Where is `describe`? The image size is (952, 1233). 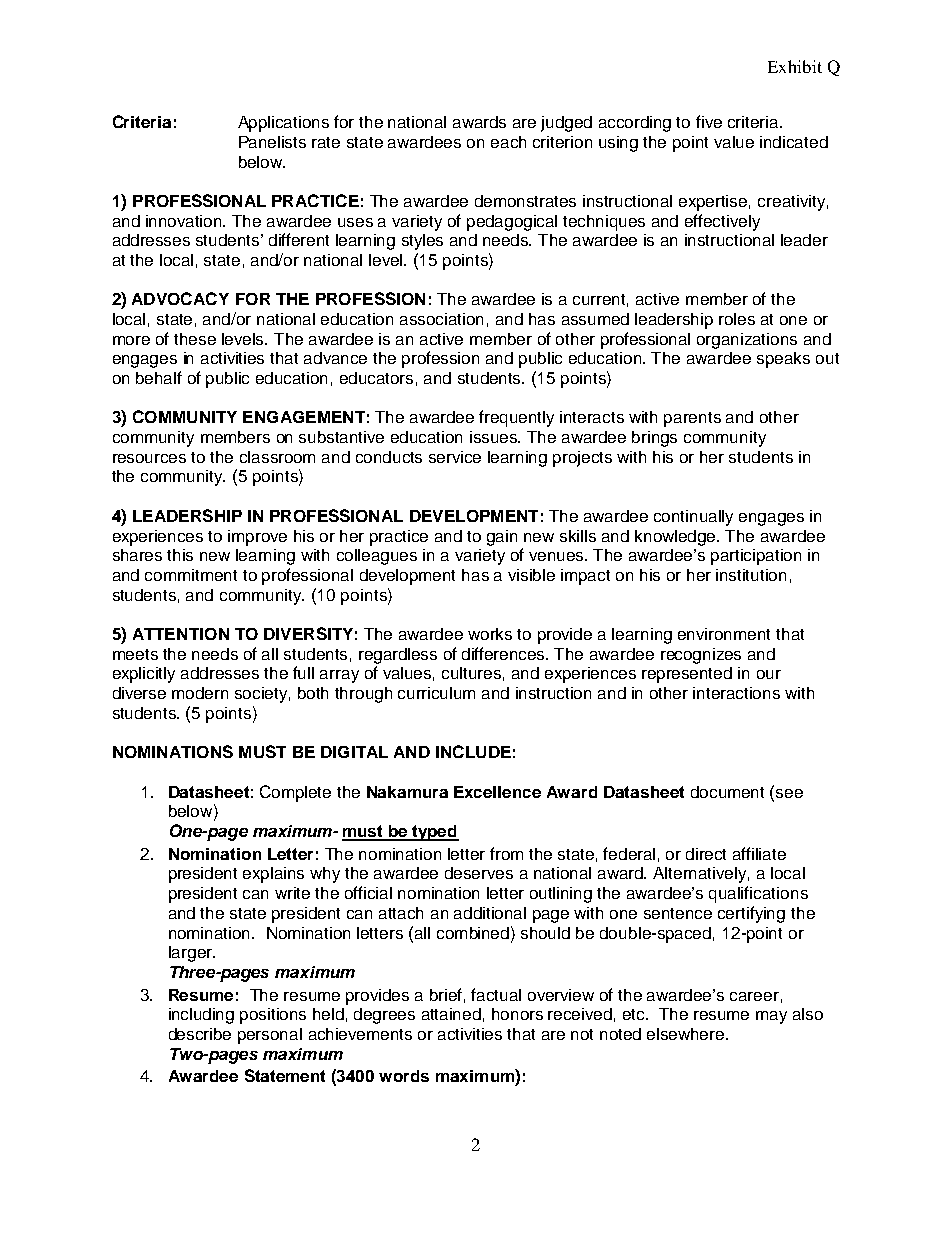 describe is located at coordinates (200, 1034).
